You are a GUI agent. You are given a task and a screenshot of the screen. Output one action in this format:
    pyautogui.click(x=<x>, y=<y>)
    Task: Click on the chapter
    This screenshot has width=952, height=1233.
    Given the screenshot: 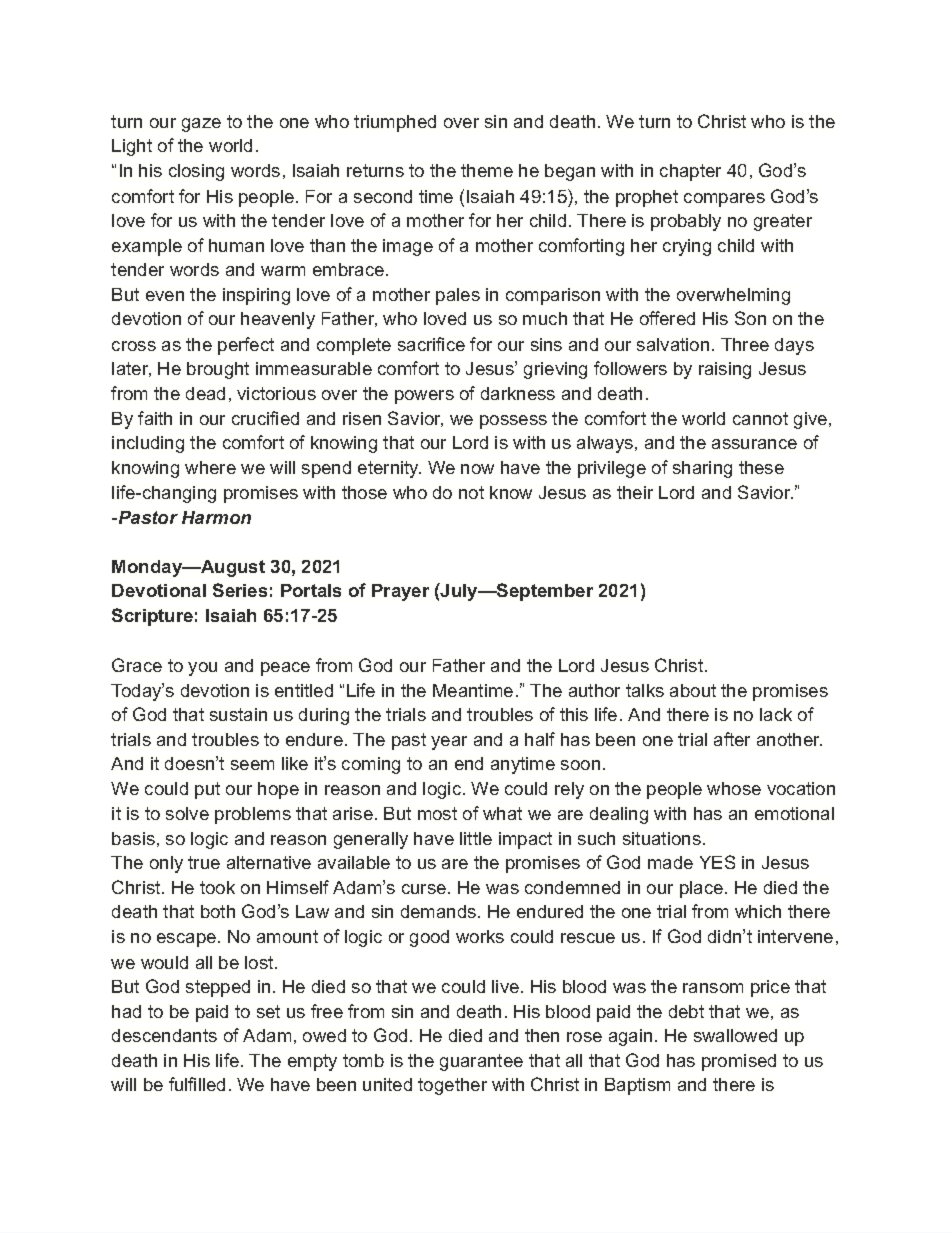 What is the action you would take?
    pyautogui.click(x=690, y=172)
